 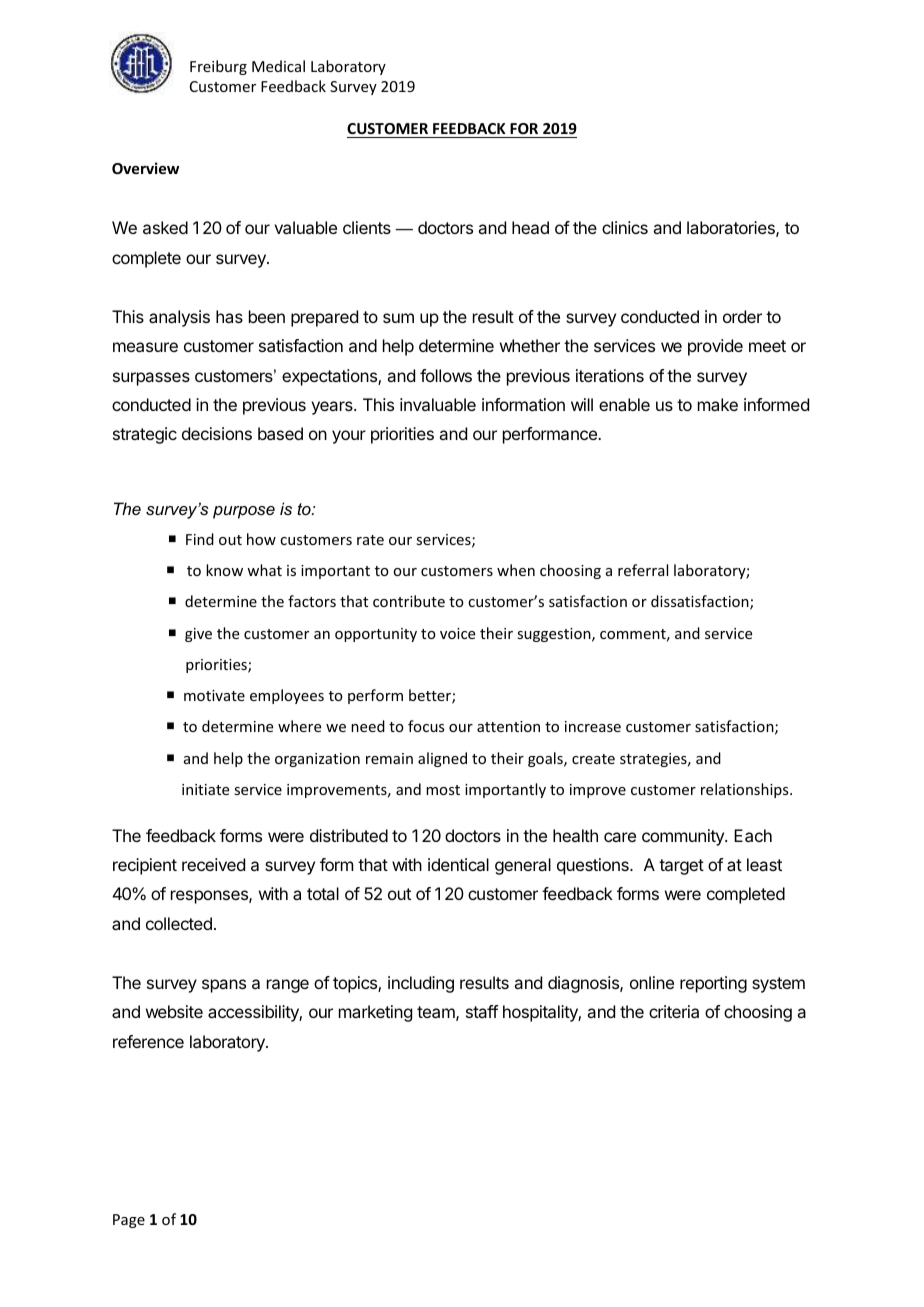 What do you see at coordinates (482, 1011) in the document?
I see `staff` at bounding box center [482, 1011].
